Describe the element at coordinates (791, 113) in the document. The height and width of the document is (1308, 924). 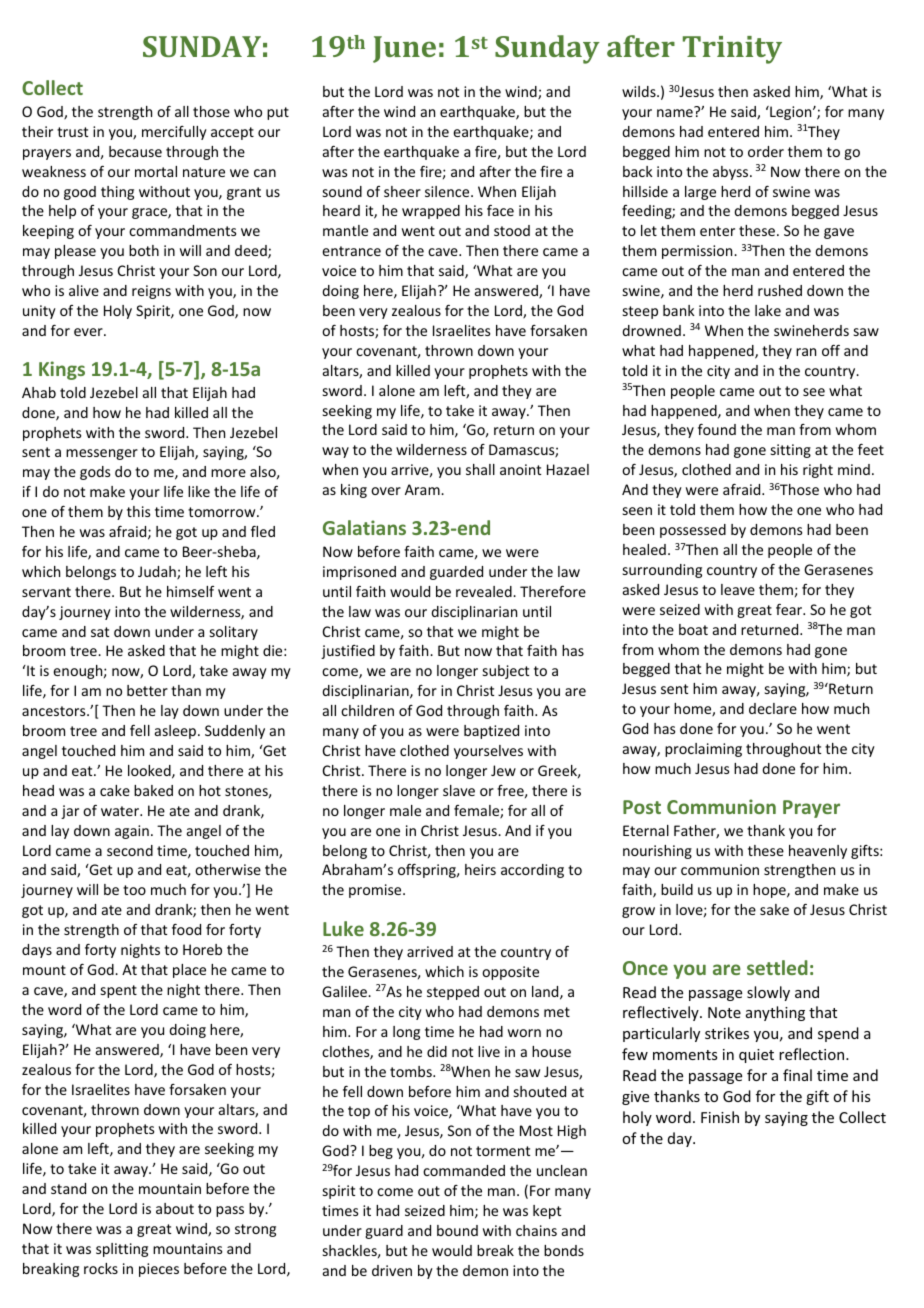
I see `Legion` at that location.
